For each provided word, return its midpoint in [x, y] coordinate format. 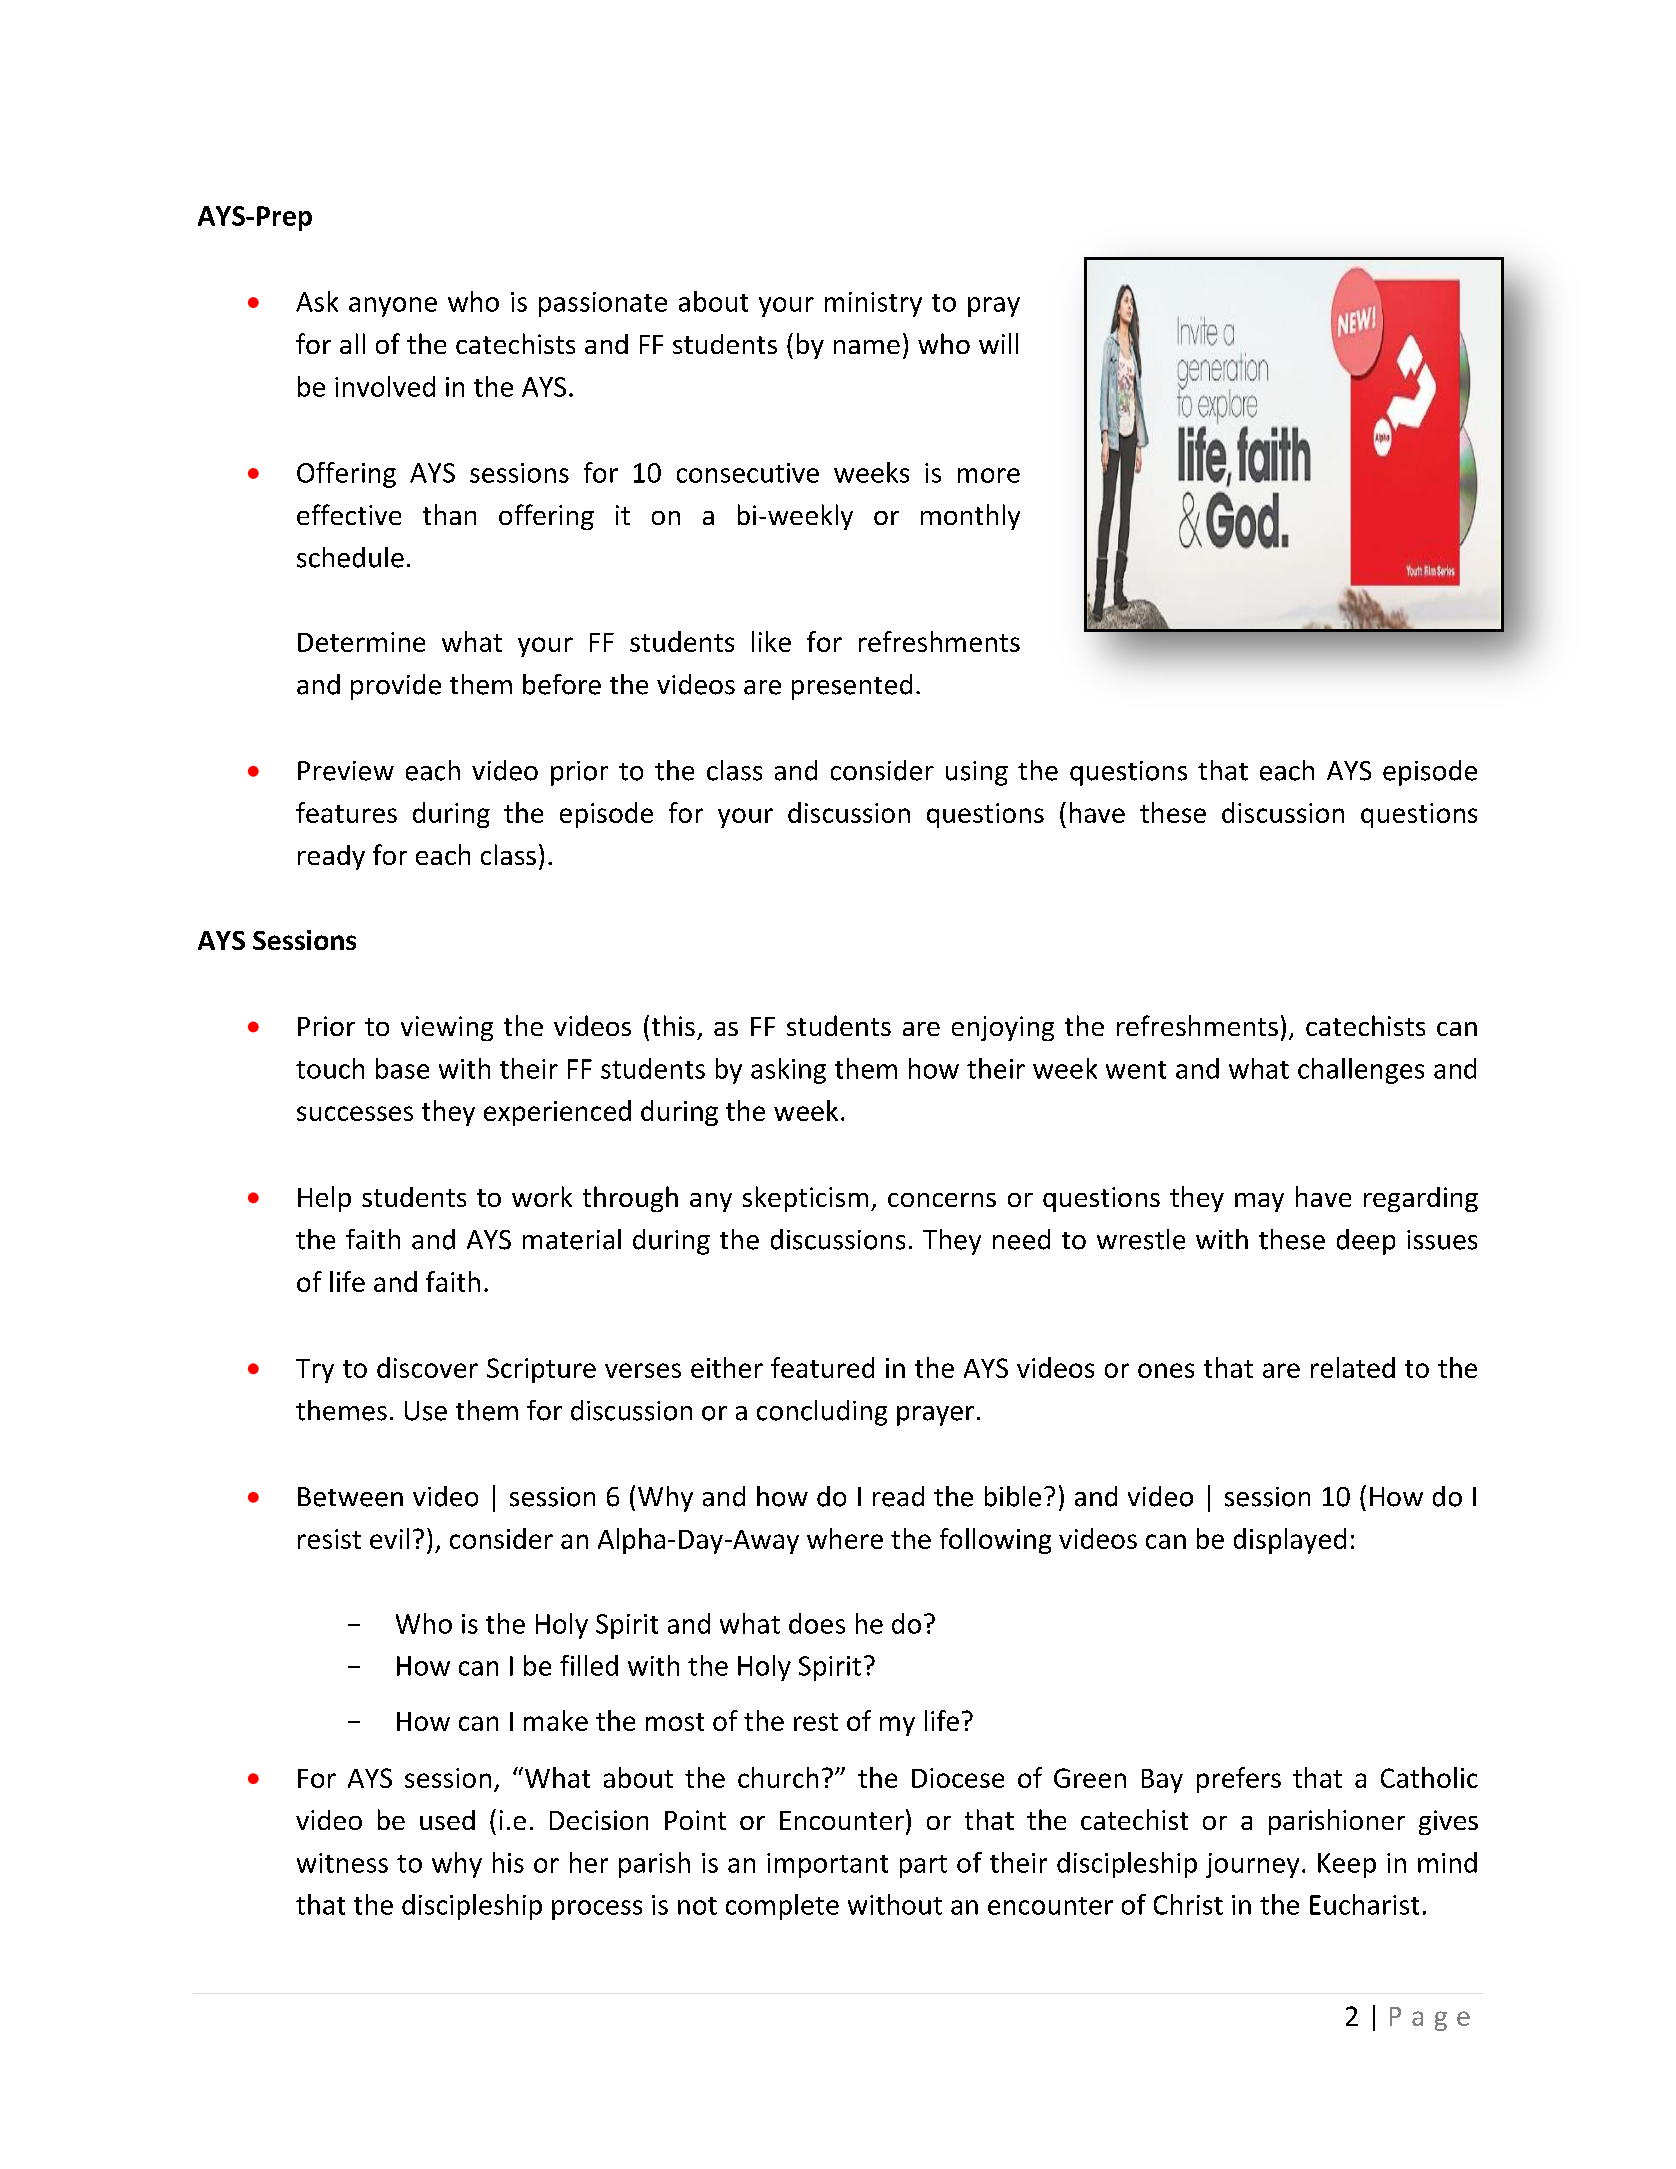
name [867, 347]
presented [852, 687]
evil [389, 1538]
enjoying [1003, 1028]
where [845, 1538]
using [977, 773]
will [998, 343]
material [572, 1239]
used [447, 1820]
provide [396, 687]
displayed [1290, 1541]
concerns [942, 1200]
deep [1366, 1242]
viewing [447, 1028]
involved [385, 386]
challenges [1361, 1071]
